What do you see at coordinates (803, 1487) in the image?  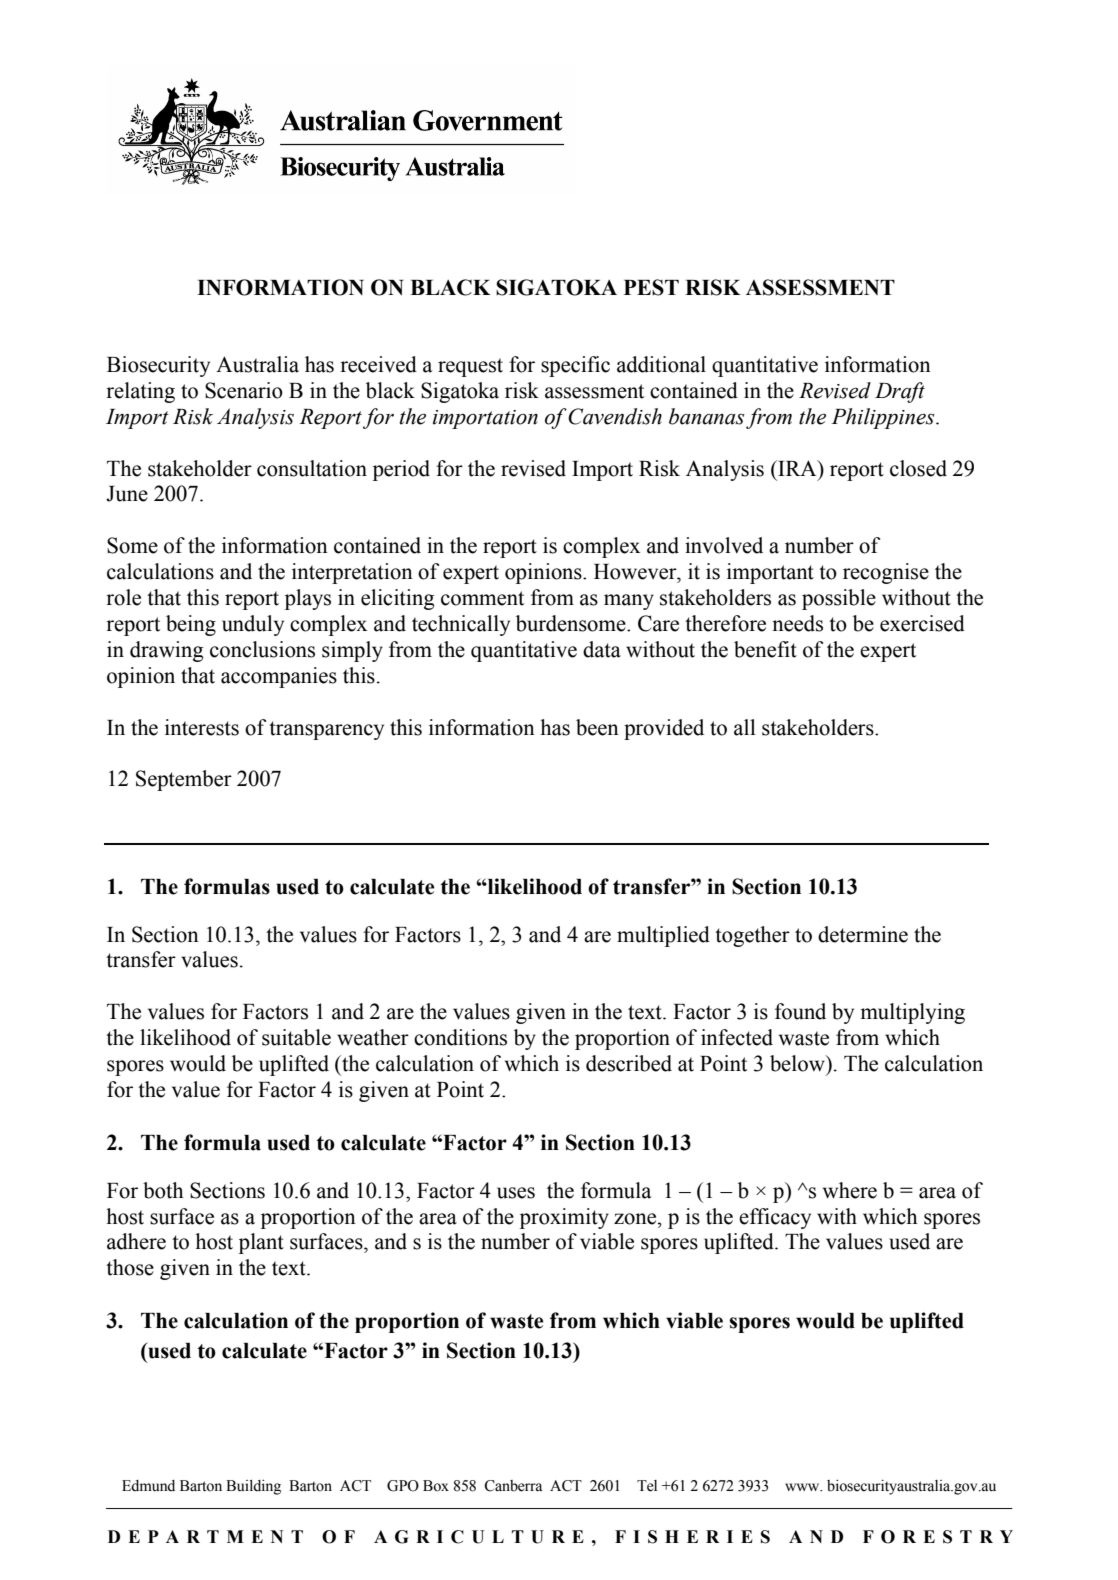 I see `www` at bounding box center [803, 1487].
